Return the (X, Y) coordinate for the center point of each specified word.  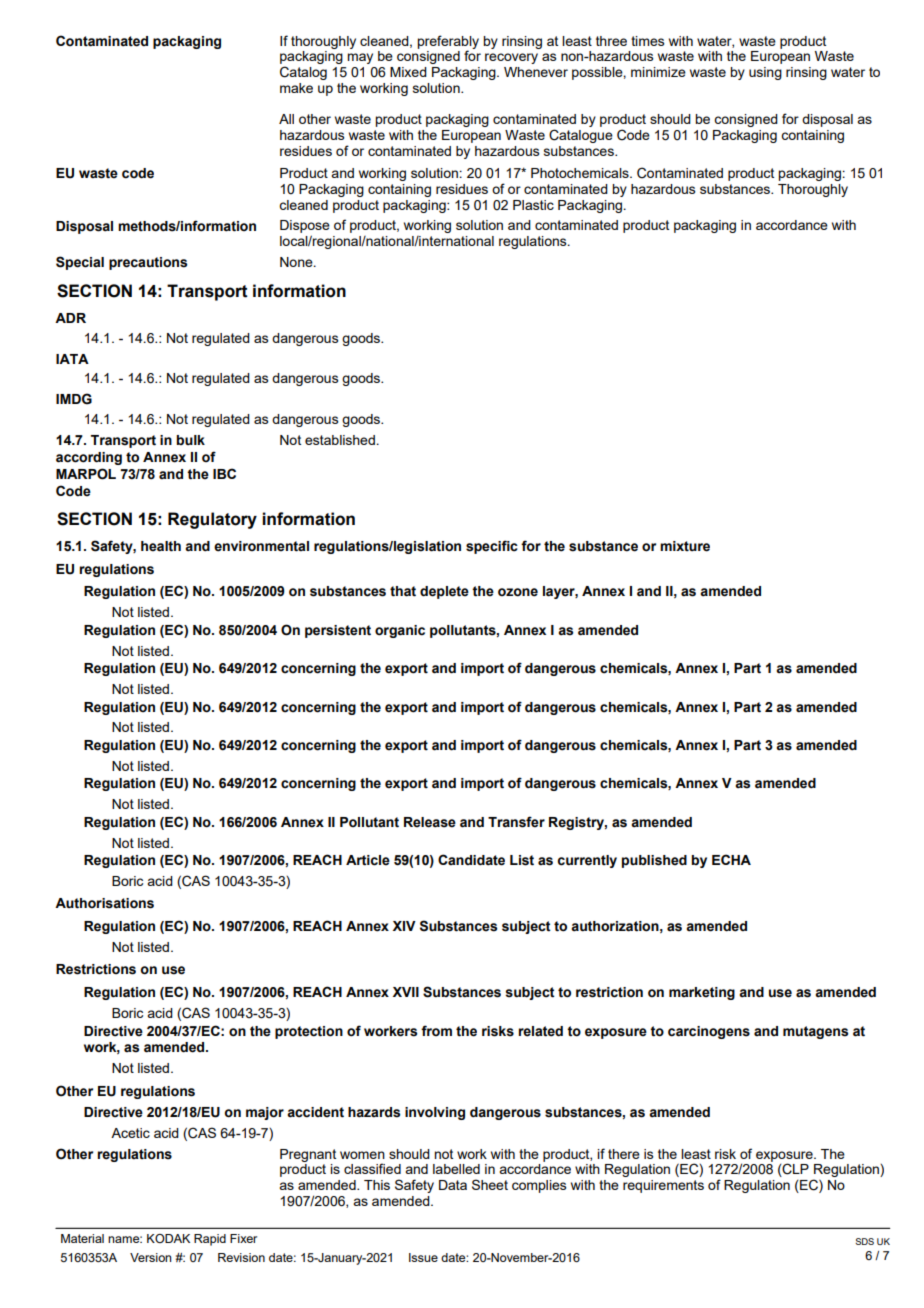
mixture (685, 546)
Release (430, 822)
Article (368, 860)
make (296, 88)
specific (492, 547)
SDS (864, 1241)
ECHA (731, 859)
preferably (448, 43)
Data (453, 1185)
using (765, 73)
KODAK (168, 1238)
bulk (190, 440)
